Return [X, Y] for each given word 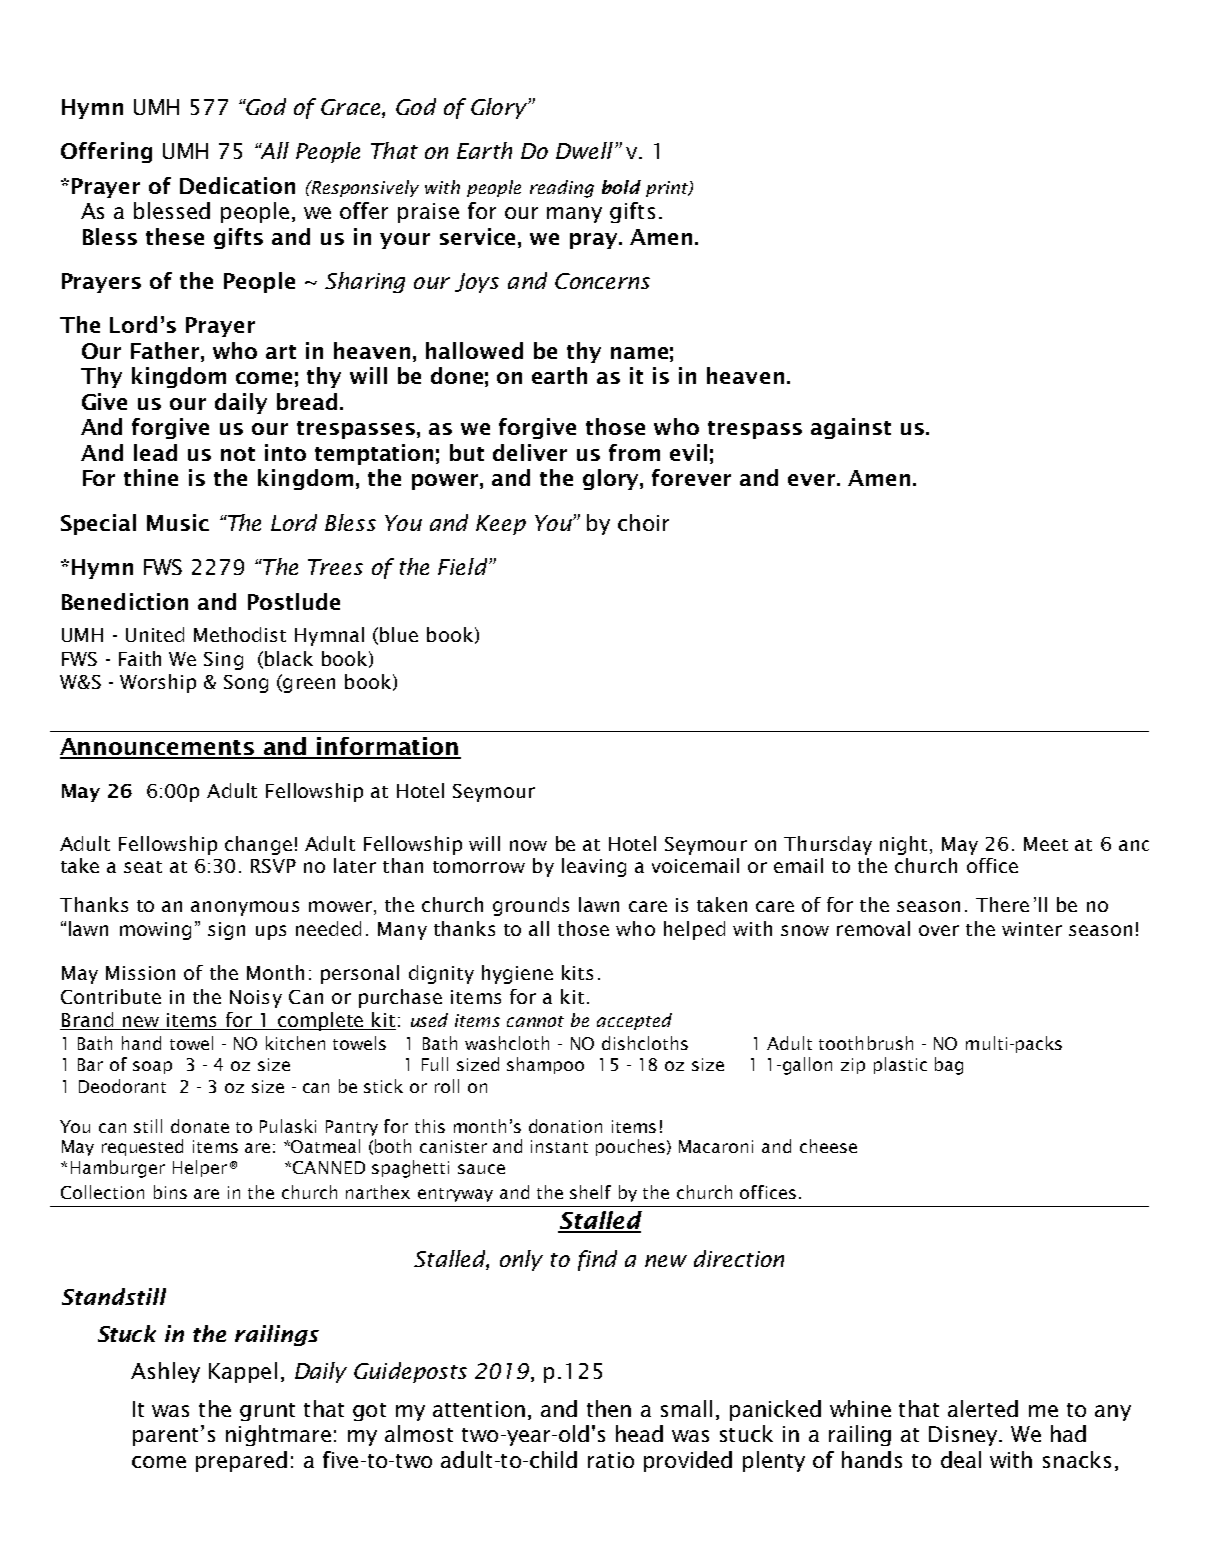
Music [178, 522]
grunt [267, 1412]
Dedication [237, 185]
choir [643, 522]
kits [577, 972]
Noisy [256, 999]
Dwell [584, 150]
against [851, 428]
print [668, 189]
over [939, 930]
